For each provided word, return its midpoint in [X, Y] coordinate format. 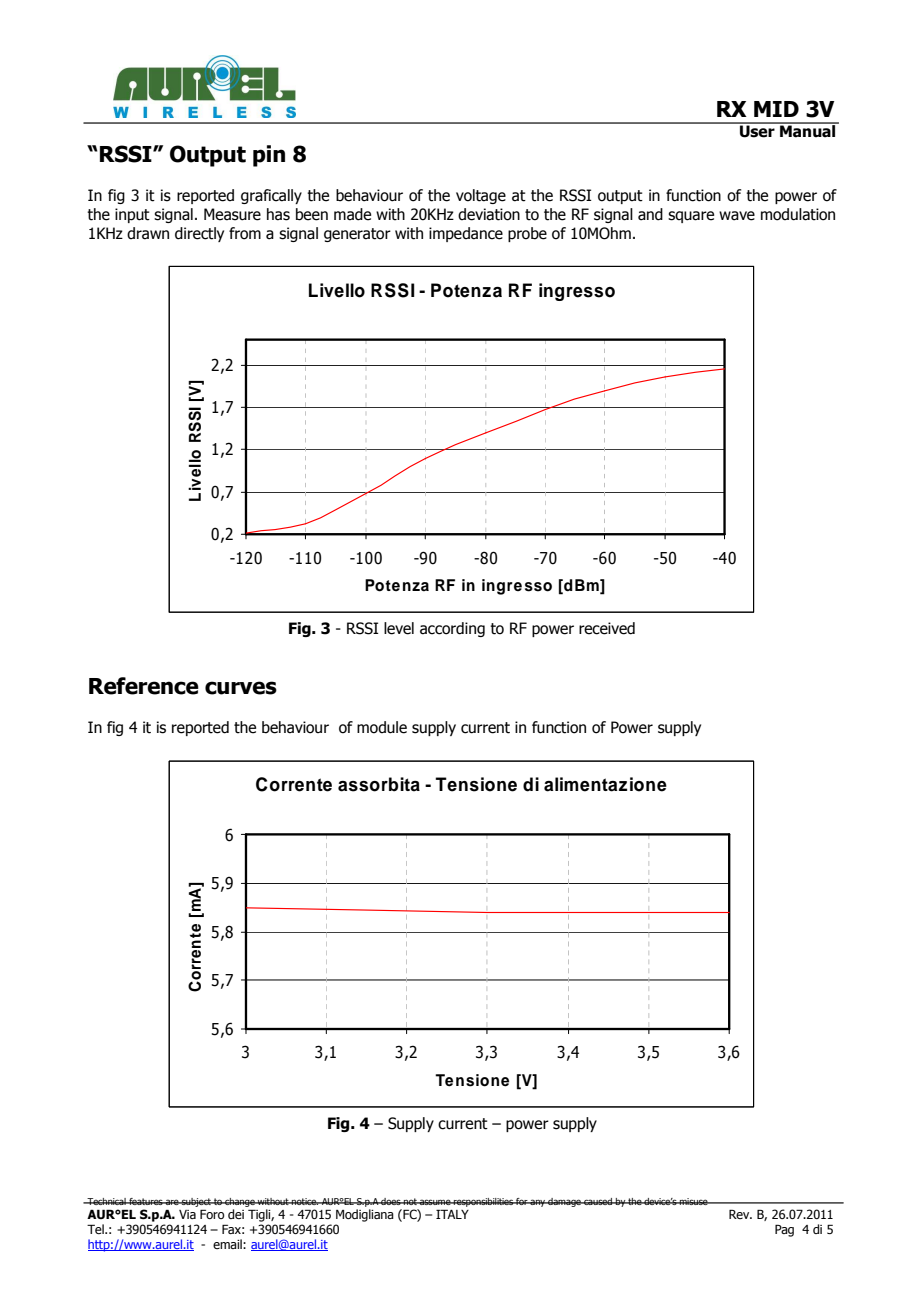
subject [196, 1202]
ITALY [452, 1214]
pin [269, 156]
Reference [144, 686]
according [452, 629]
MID [776, 109]
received [607, 628]
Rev [740, 1214]
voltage [481, 196]
